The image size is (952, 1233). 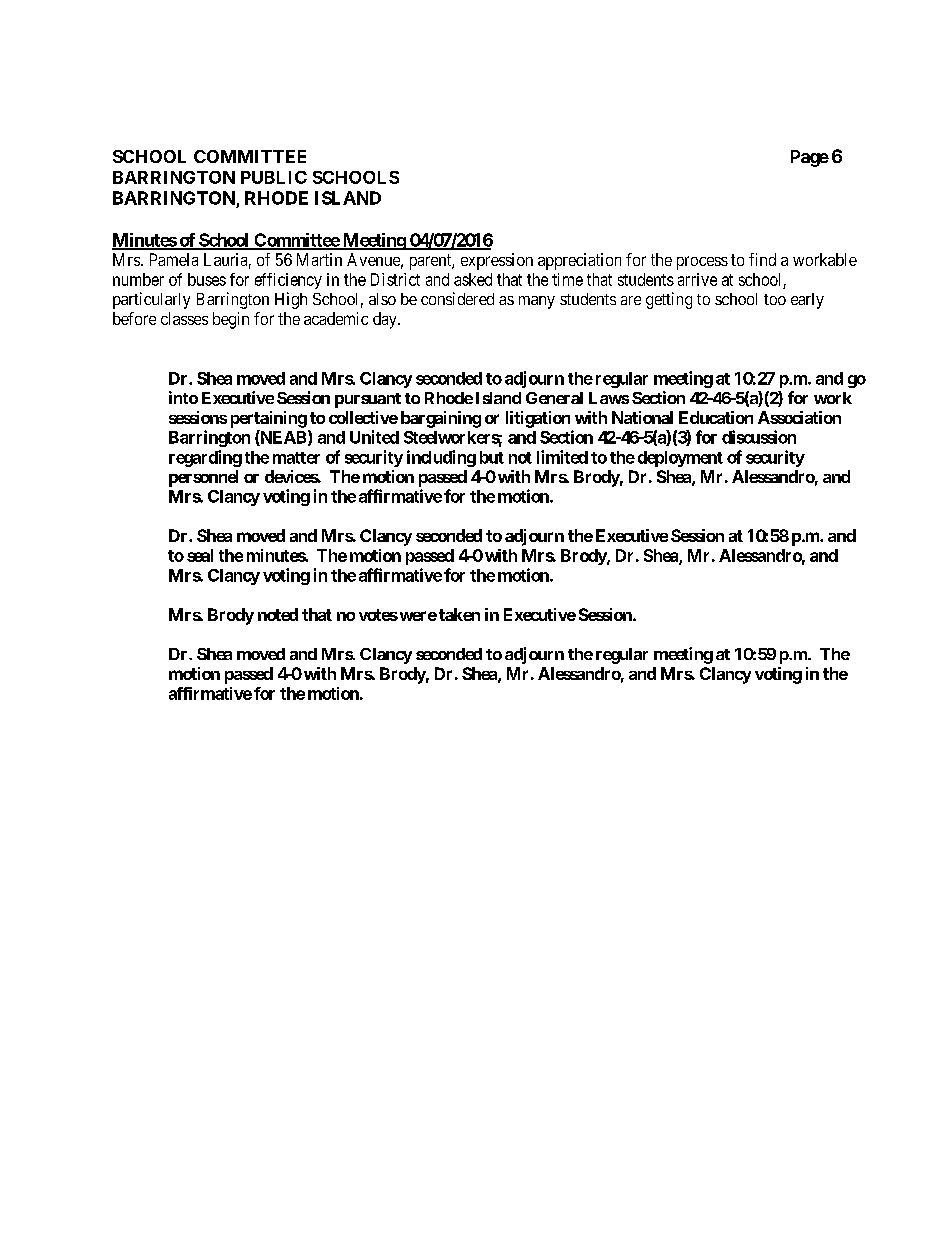 I want to click on Education, so click(x=716, y=417).
